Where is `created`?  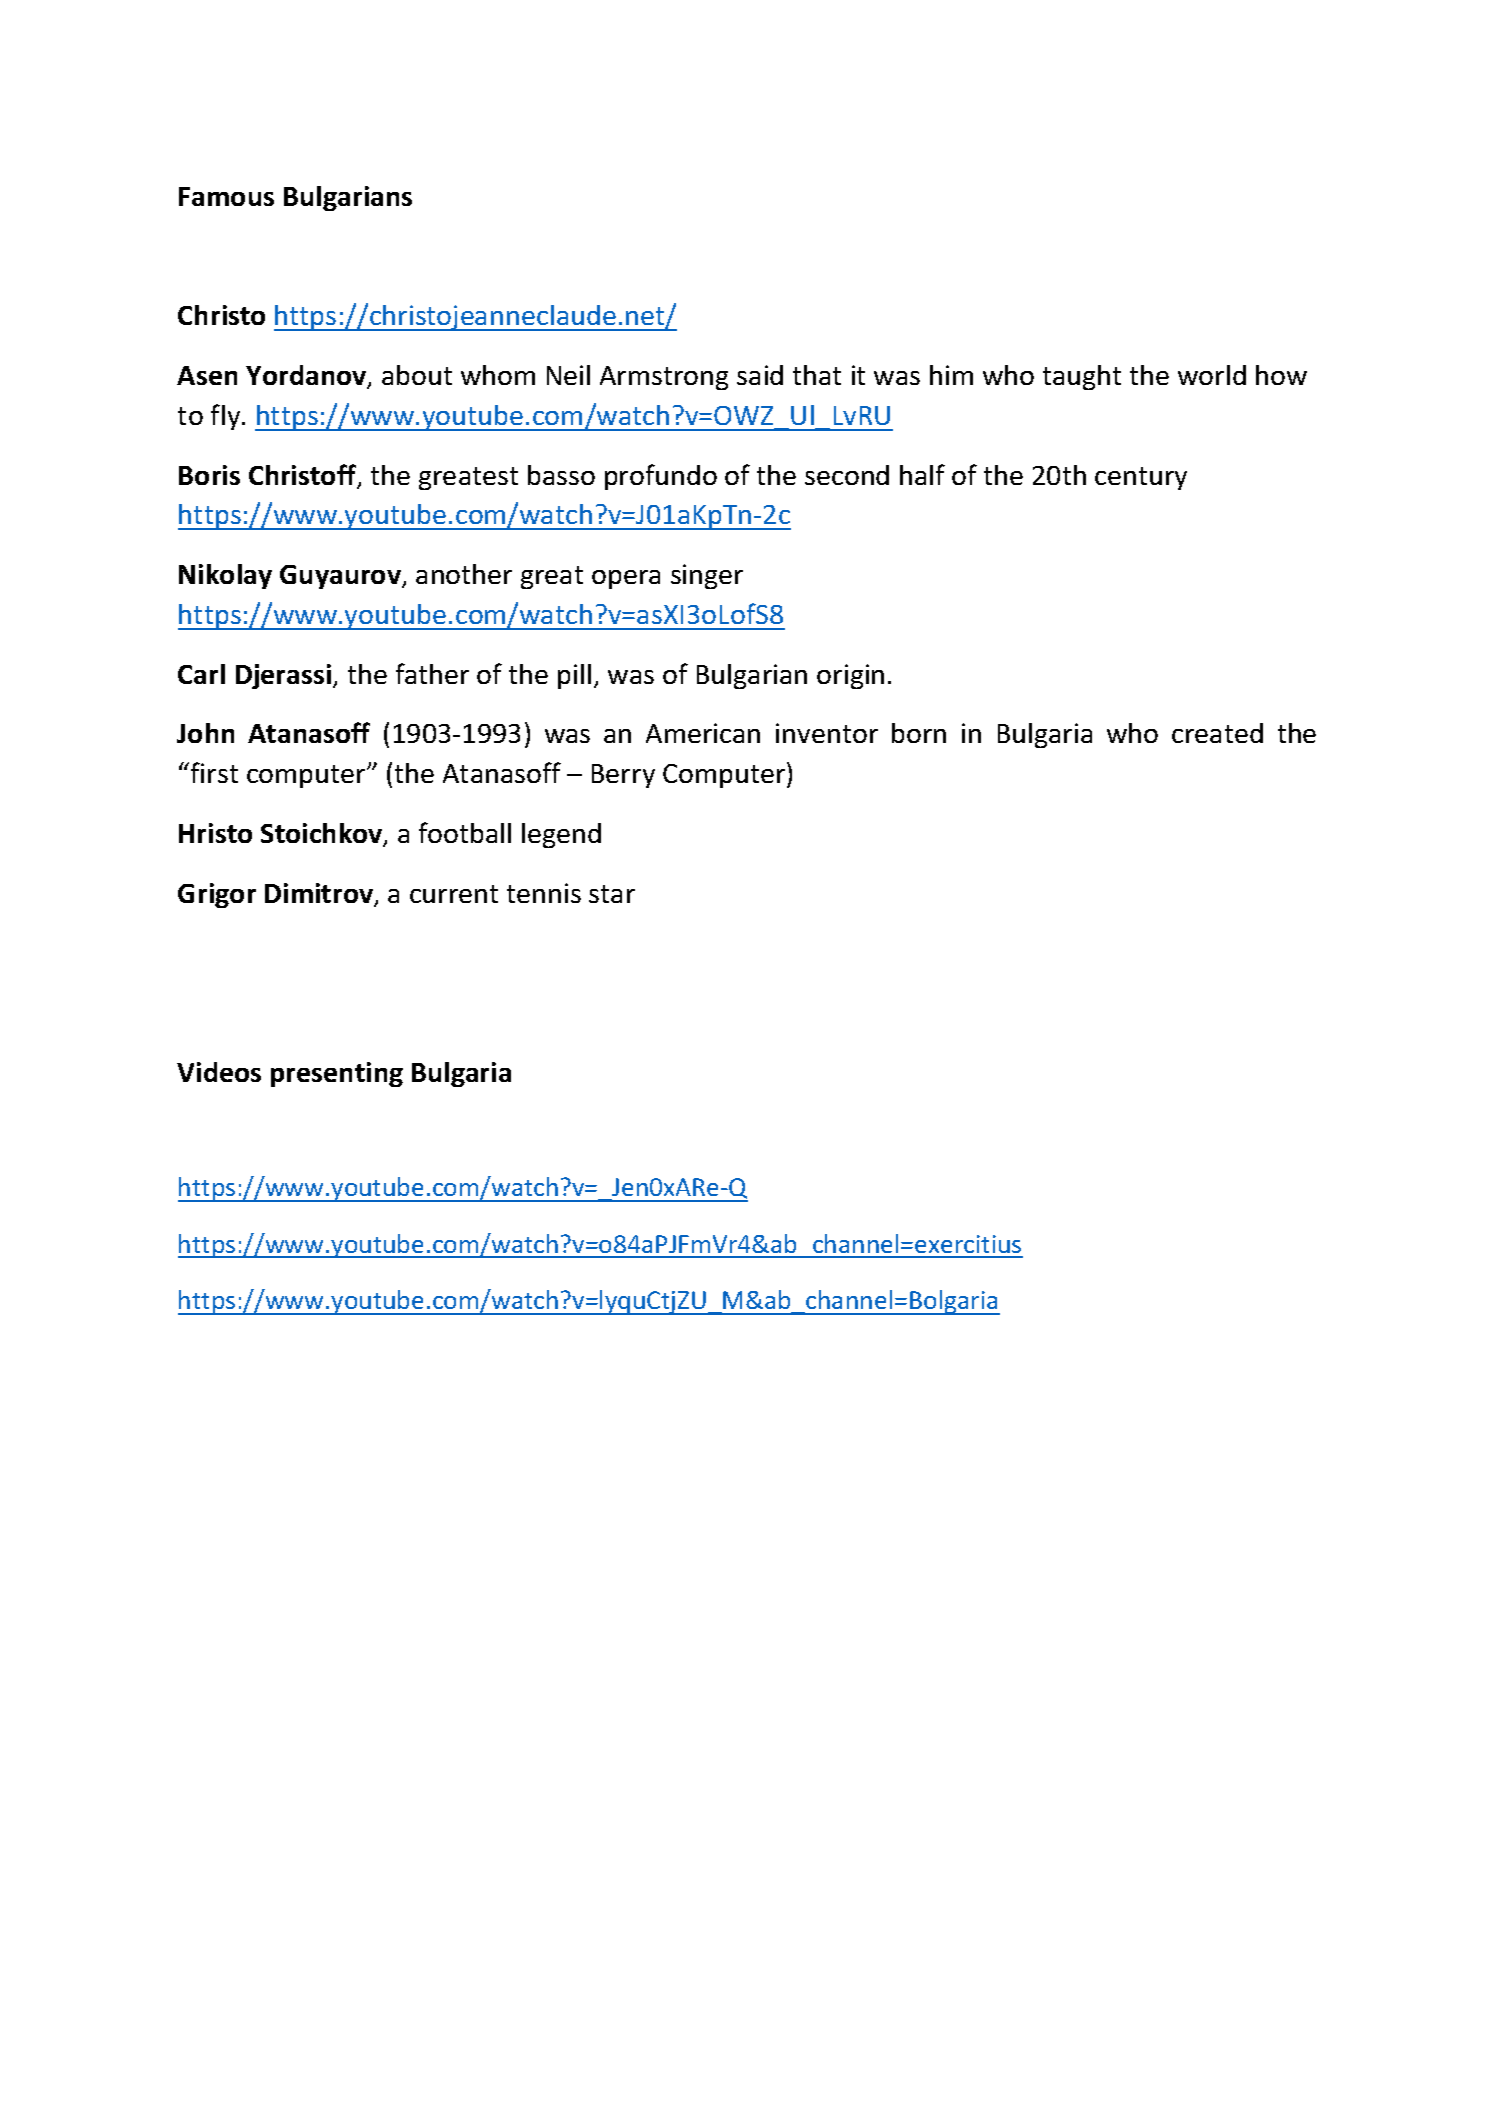
created is located at coordinates (1217, 733).
